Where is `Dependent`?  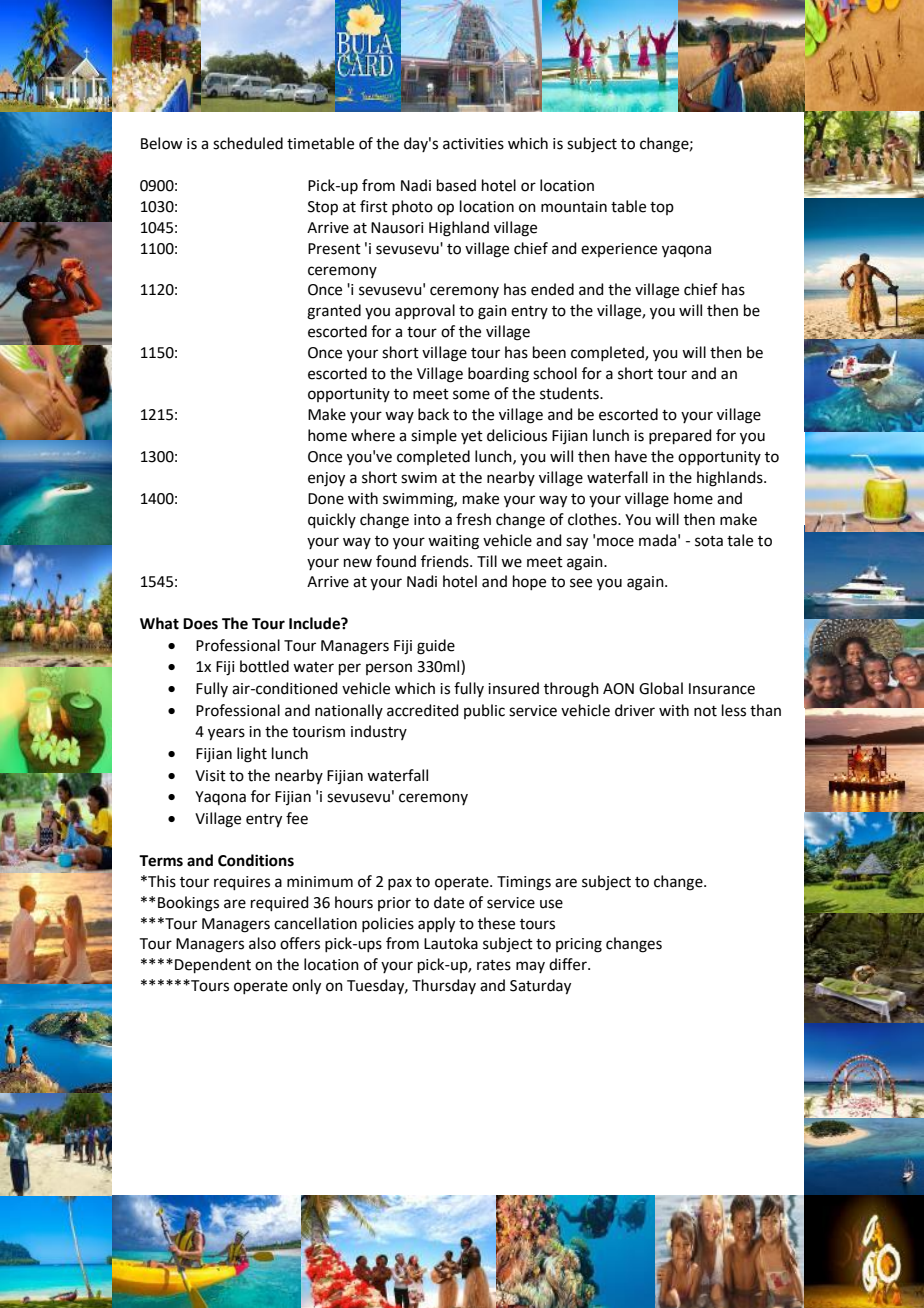 Dependent is located at coordinates (213, 965).
